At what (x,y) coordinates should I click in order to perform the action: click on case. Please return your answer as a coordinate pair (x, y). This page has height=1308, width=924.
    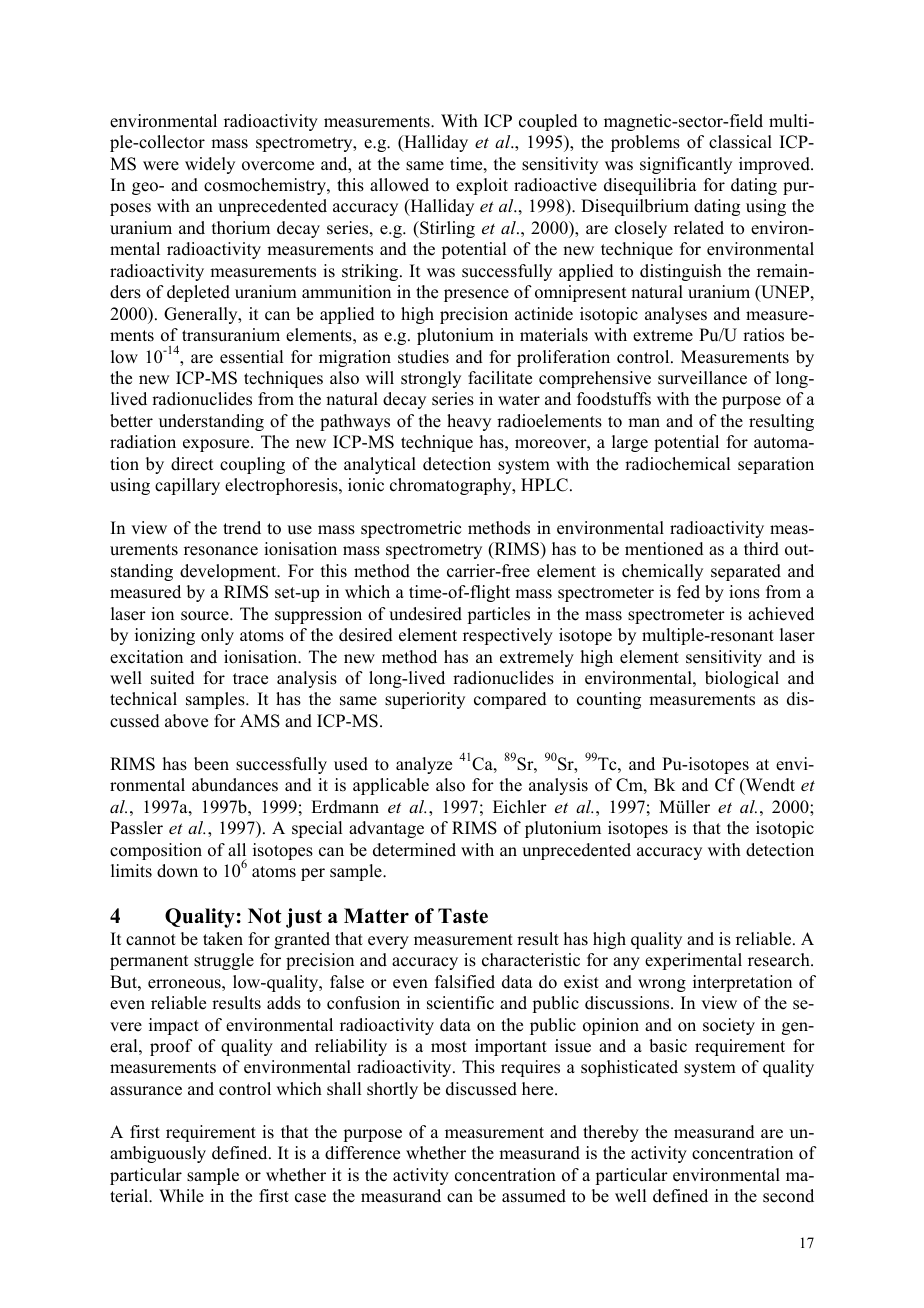
    Looking at the image, I should click on (310, 1198).
